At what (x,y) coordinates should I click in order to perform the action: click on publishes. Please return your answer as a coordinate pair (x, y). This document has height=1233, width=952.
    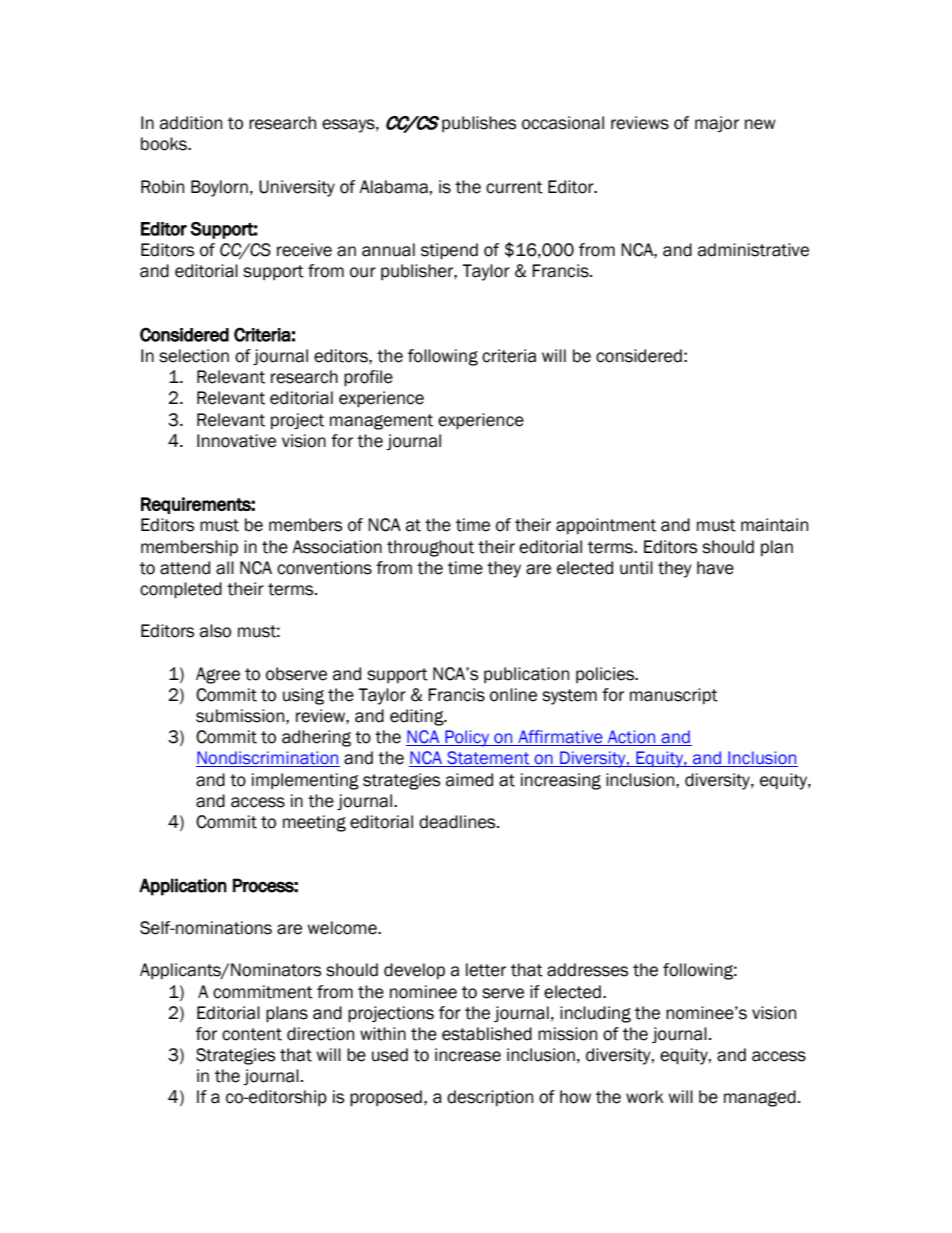
    Looking at the image, I should click on (479, 124).
